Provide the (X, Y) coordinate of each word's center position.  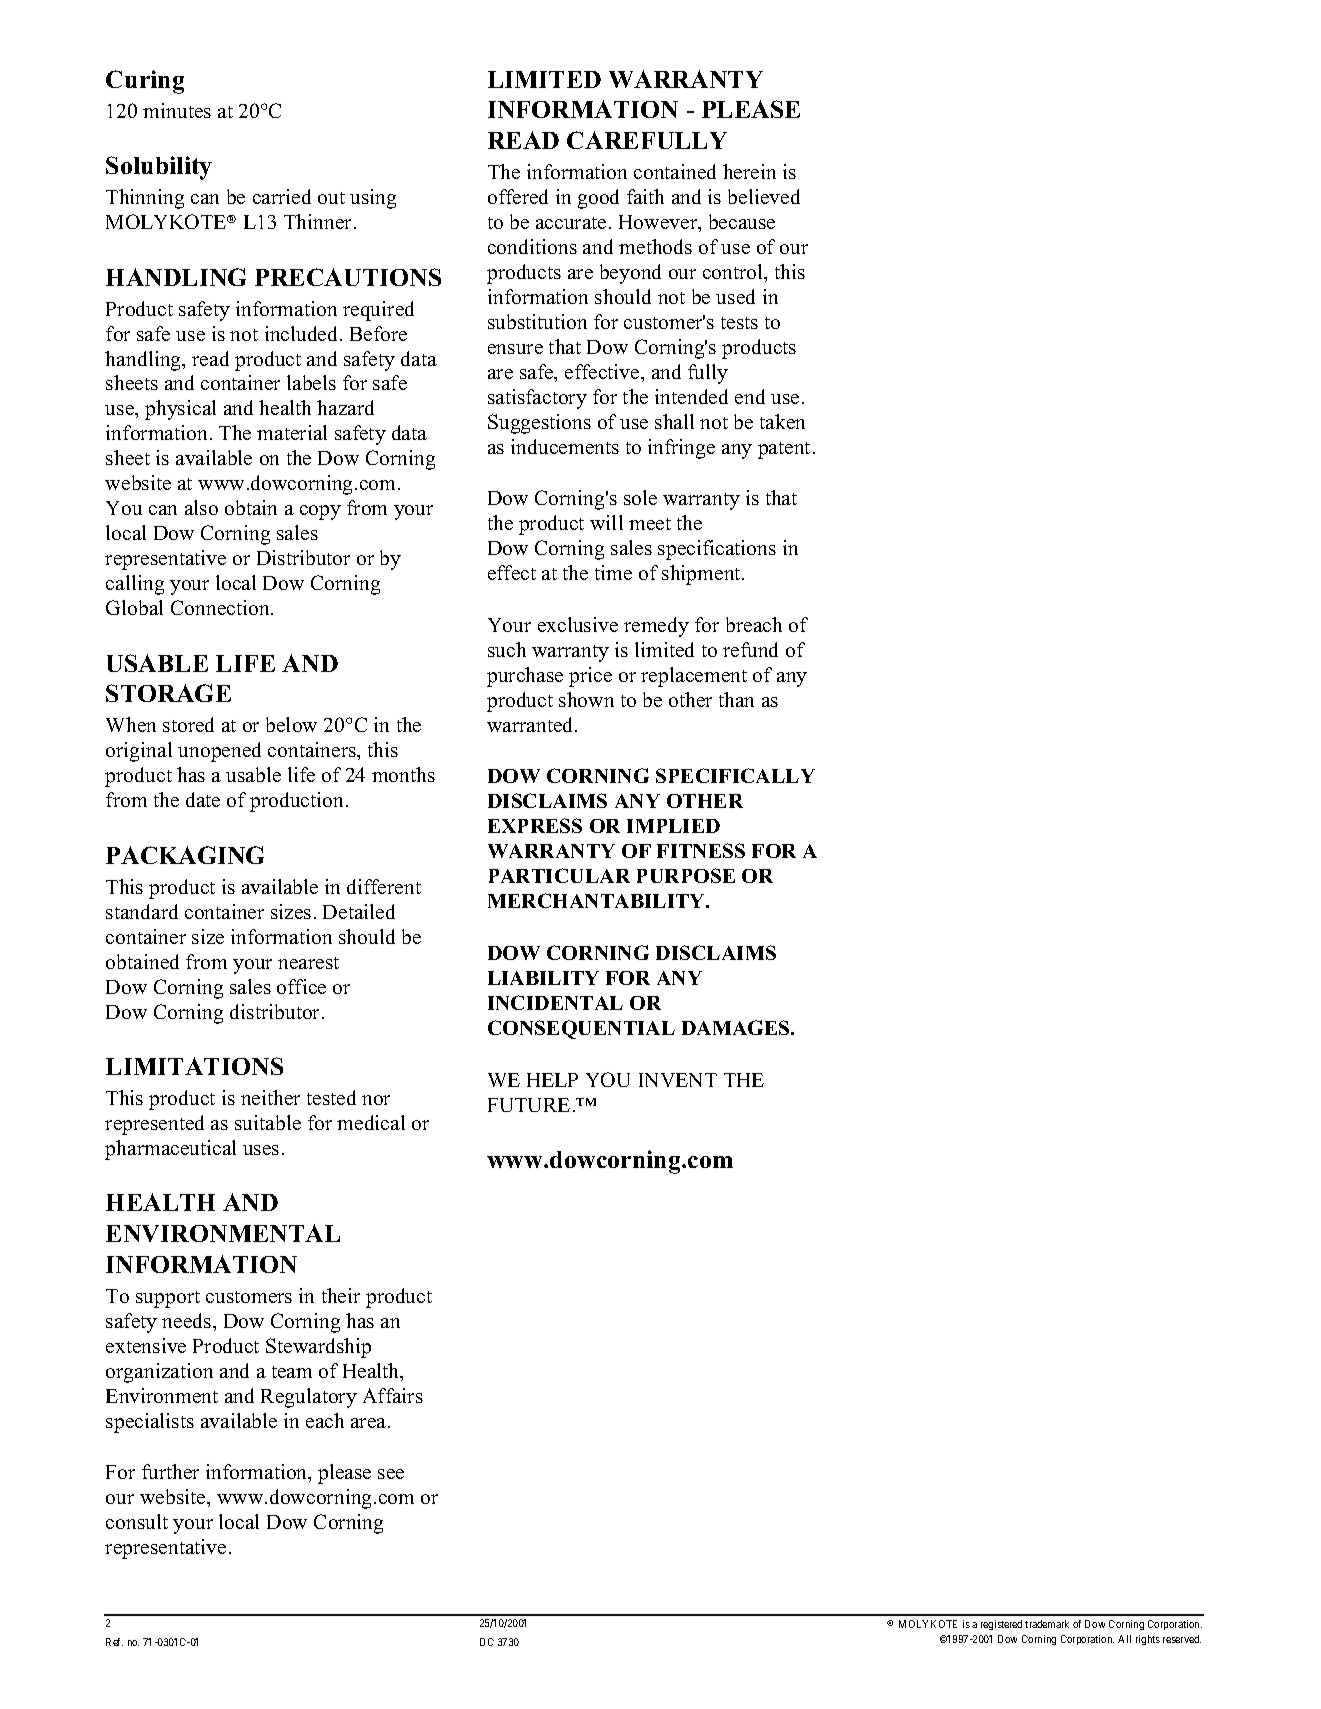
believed (764, 196)
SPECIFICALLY (735, 775)
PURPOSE (686, 875)
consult (137, 1521)
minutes (177, 110)
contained (675, 171)
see (391, 1474)
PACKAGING (185, 855)
